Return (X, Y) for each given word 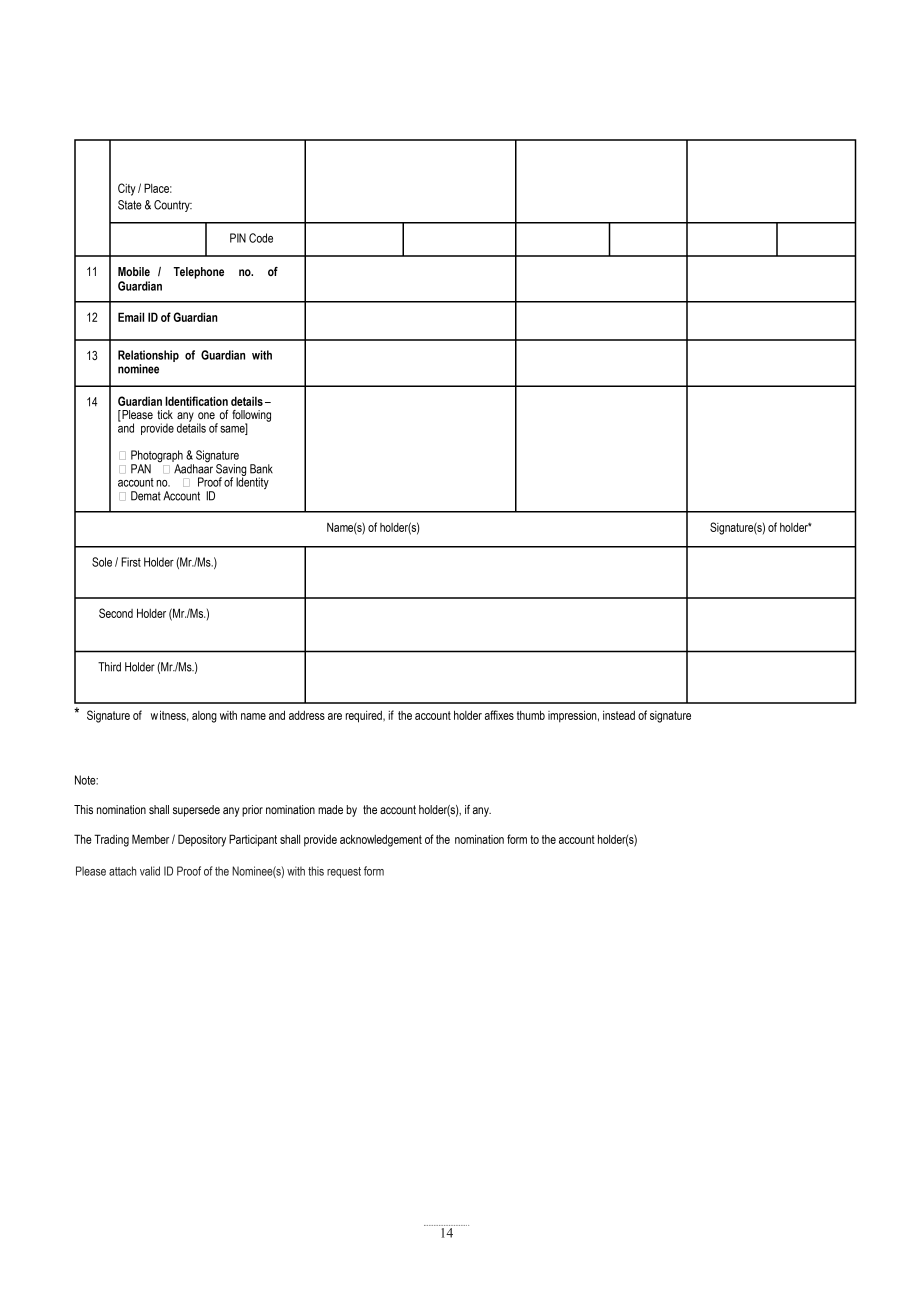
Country (173, 206)
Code (261, 238)
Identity (252, 482)
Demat (146, 496)
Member (150, 839)
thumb (531, 715)
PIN (238, 238)
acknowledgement (381, 840)
